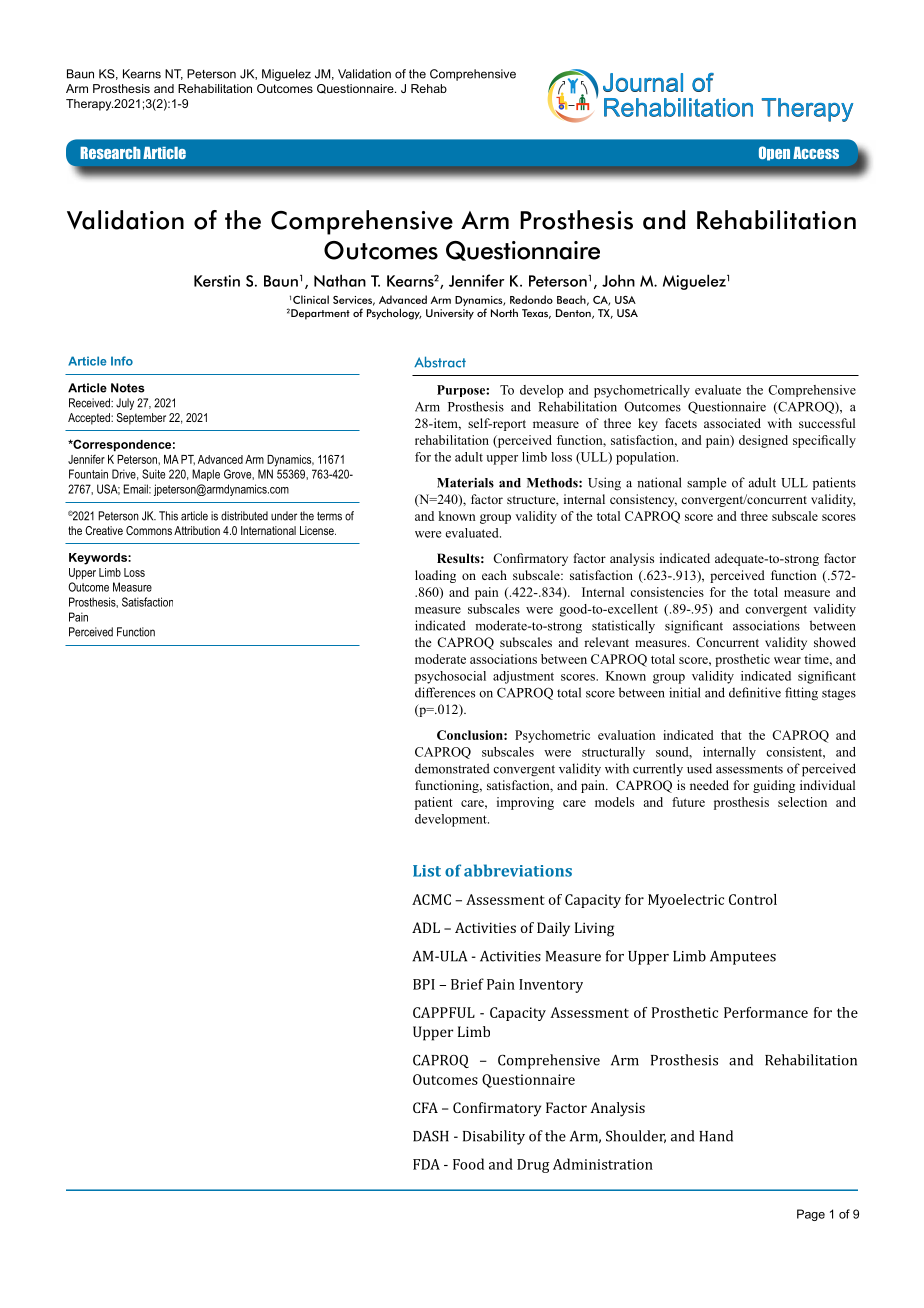 The height and width of the document is (1308, 924). I want to click on Page, so click(811, 1215).
